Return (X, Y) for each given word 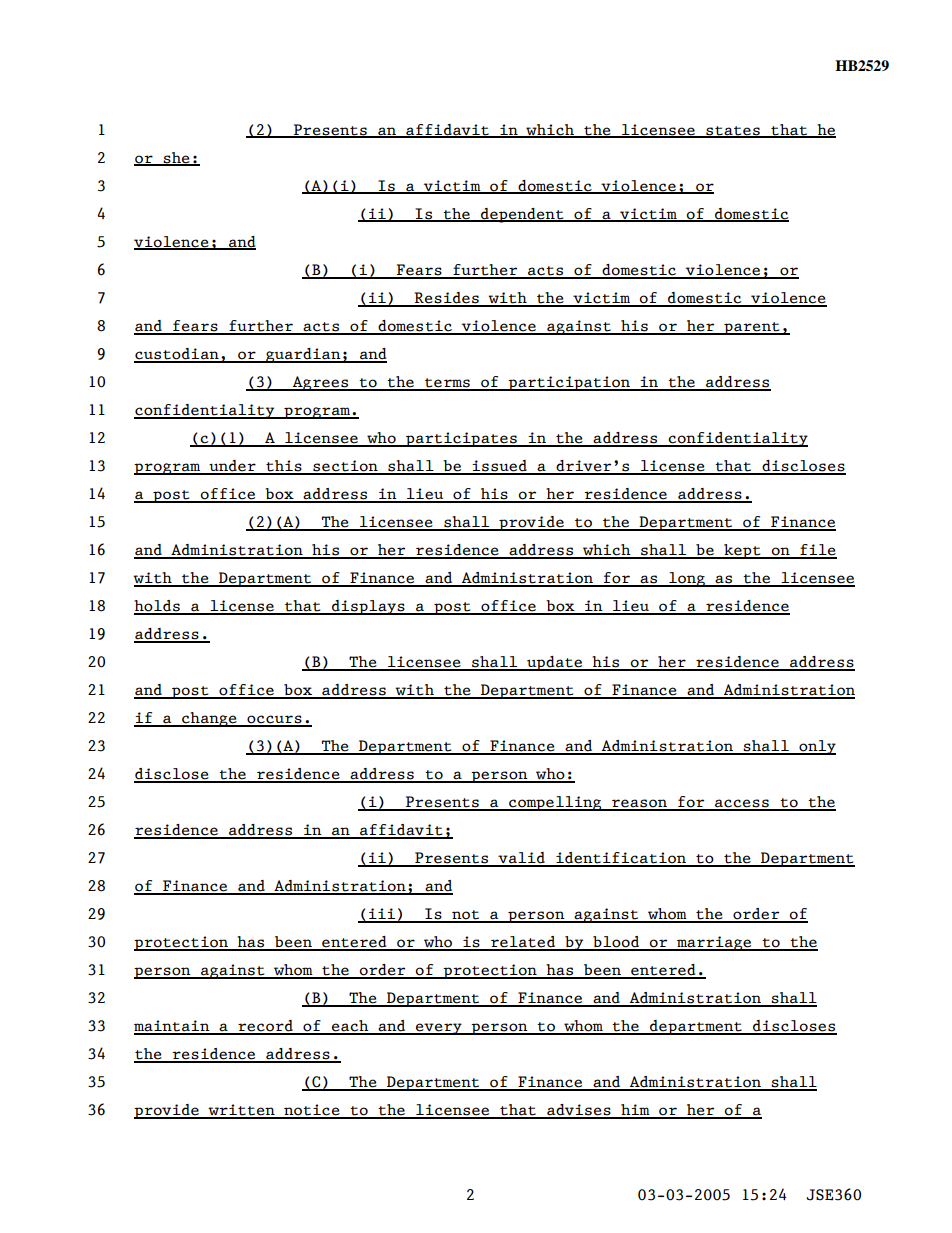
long (687, 579)
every (439, 1029)
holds (158, 607)
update (555, 663)
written (241, 1111)
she (176, 158)
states (733, 131)
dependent (522, 215)
